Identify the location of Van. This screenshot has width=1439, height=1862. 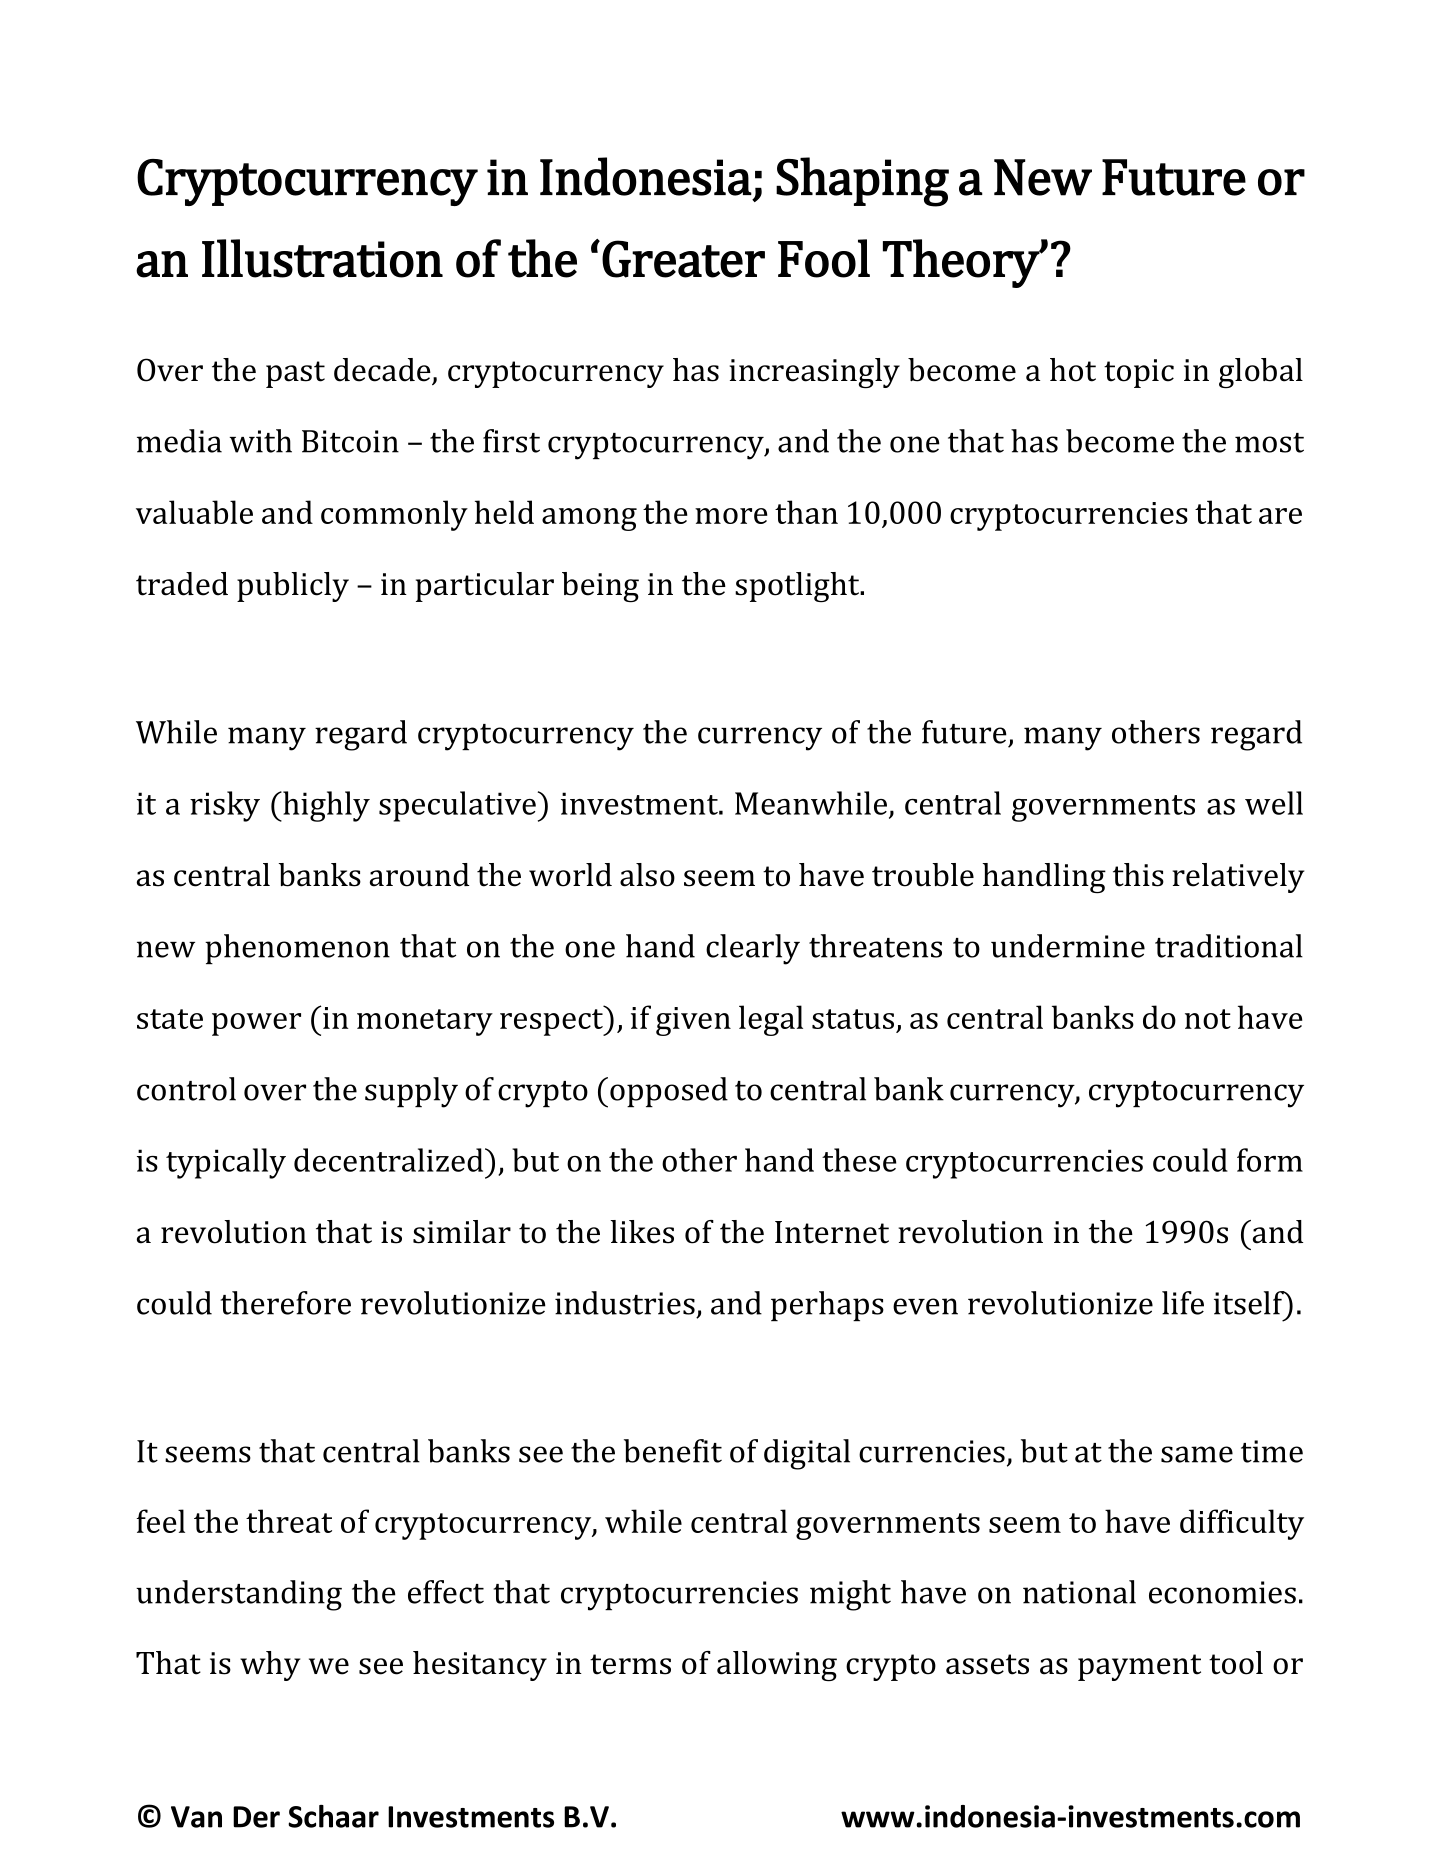
(196, 1817).
